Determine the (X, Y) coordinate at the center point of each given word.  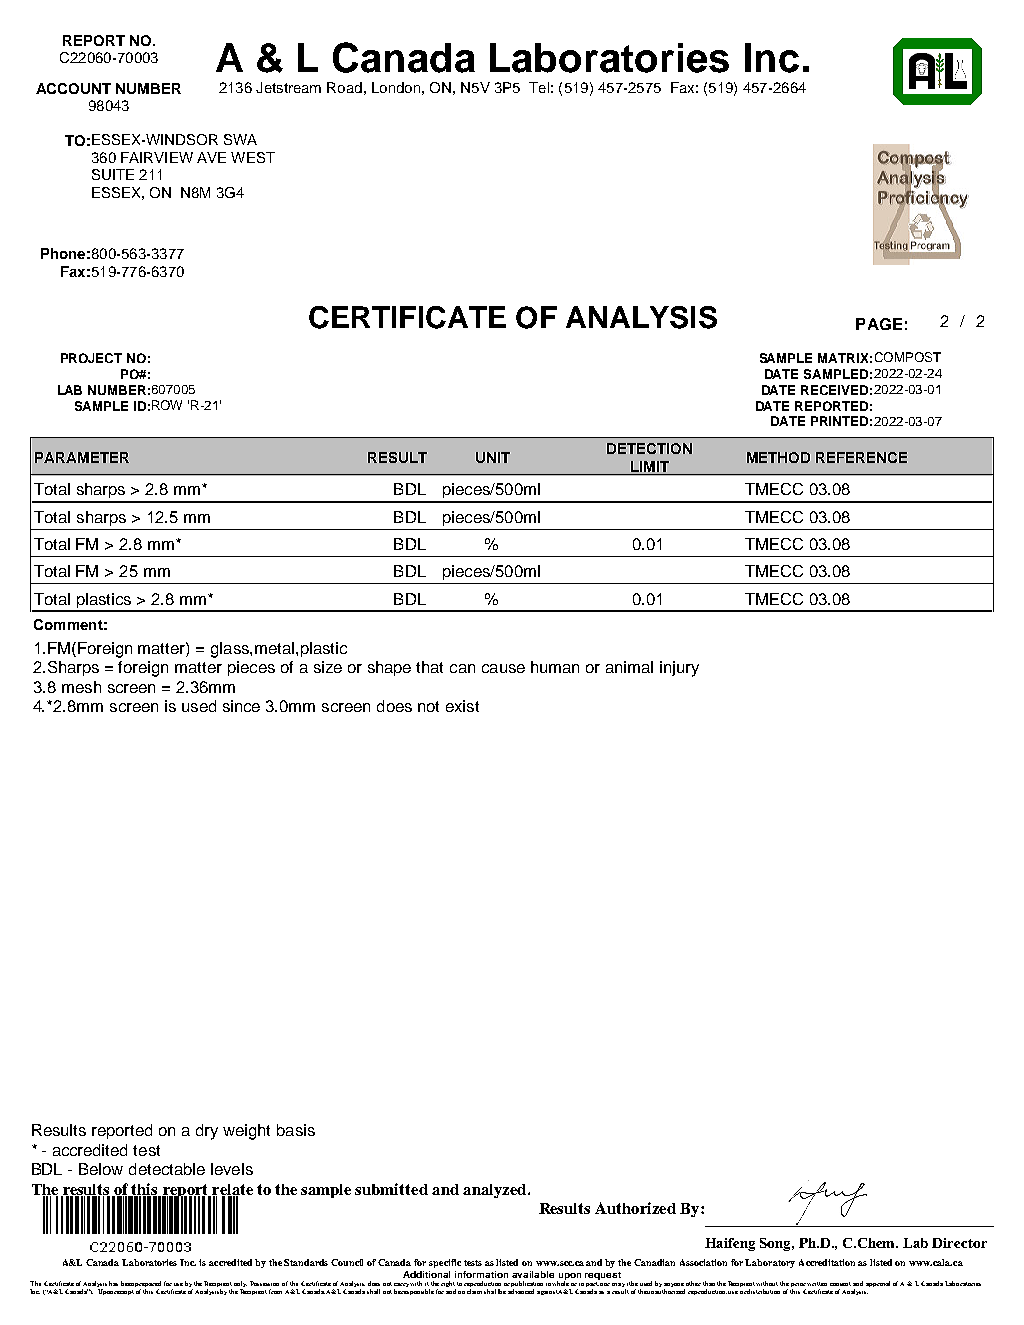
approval (878, 1284)
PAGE (879, 324)
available (533, 1274)
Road (344, 87)
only (240, 1285)
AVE (211, 157)
